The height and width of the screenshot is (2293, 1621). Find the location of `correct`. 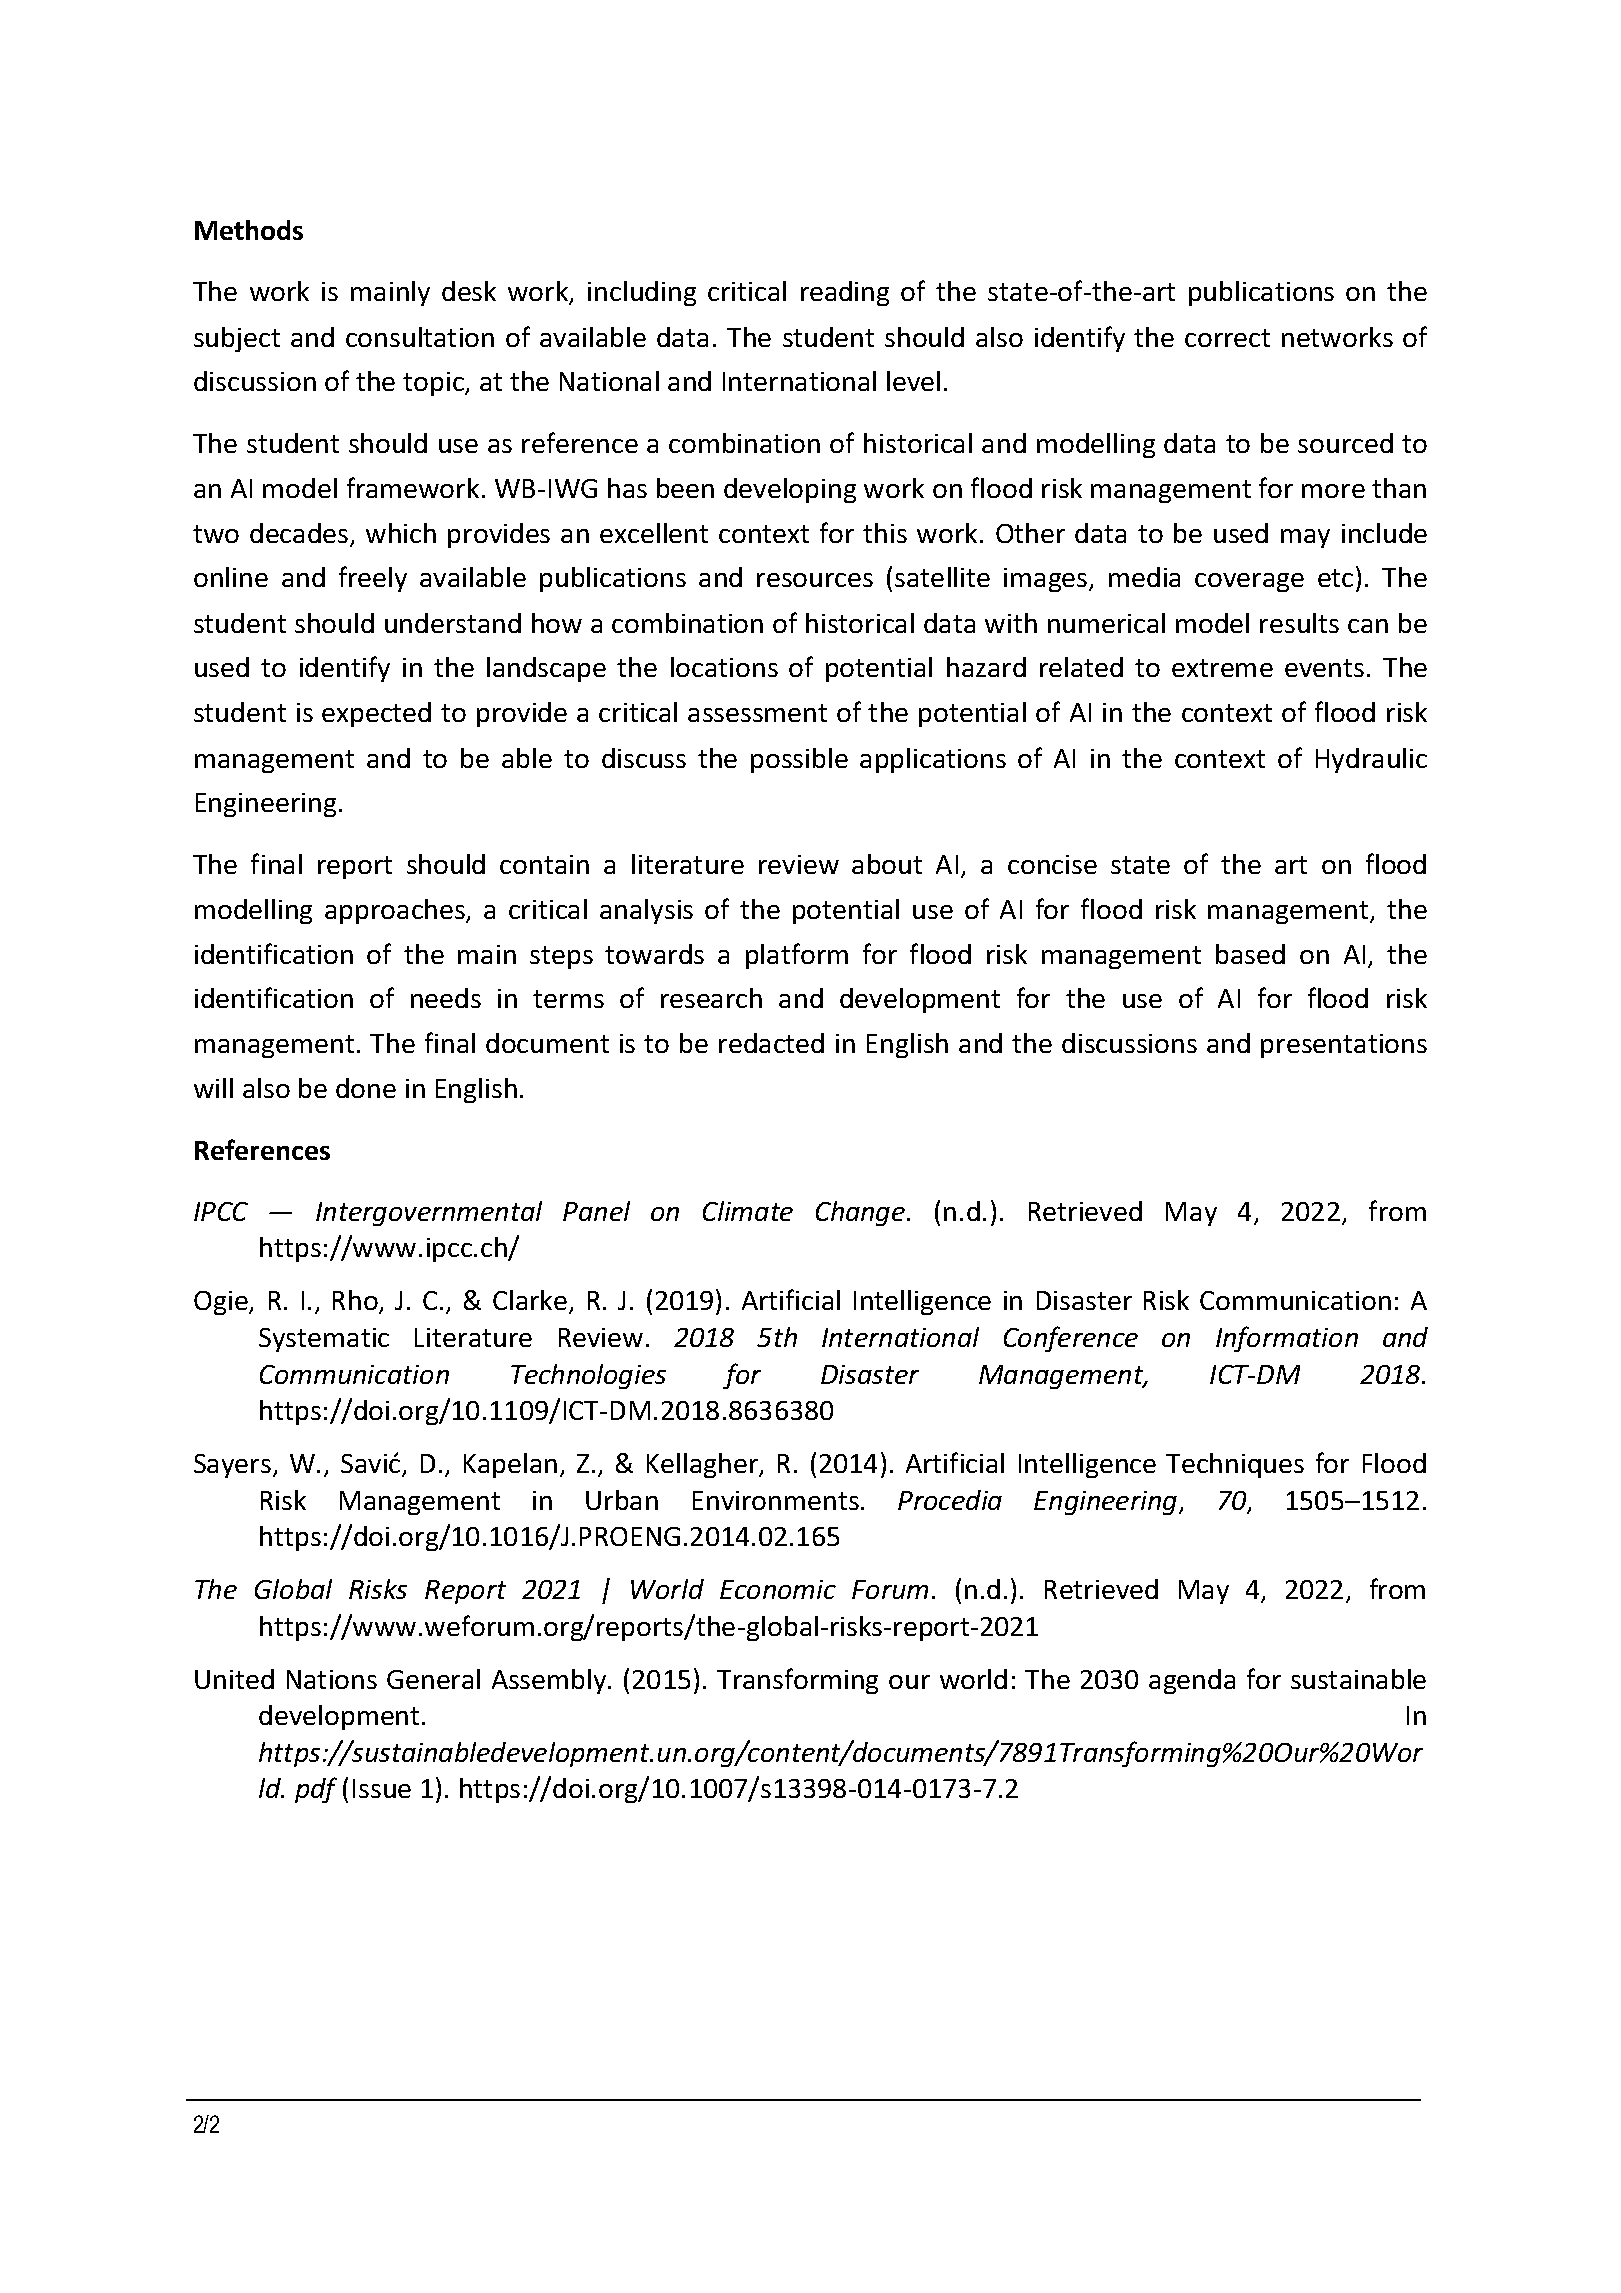

correct is located at coordinates (1227, 338).
